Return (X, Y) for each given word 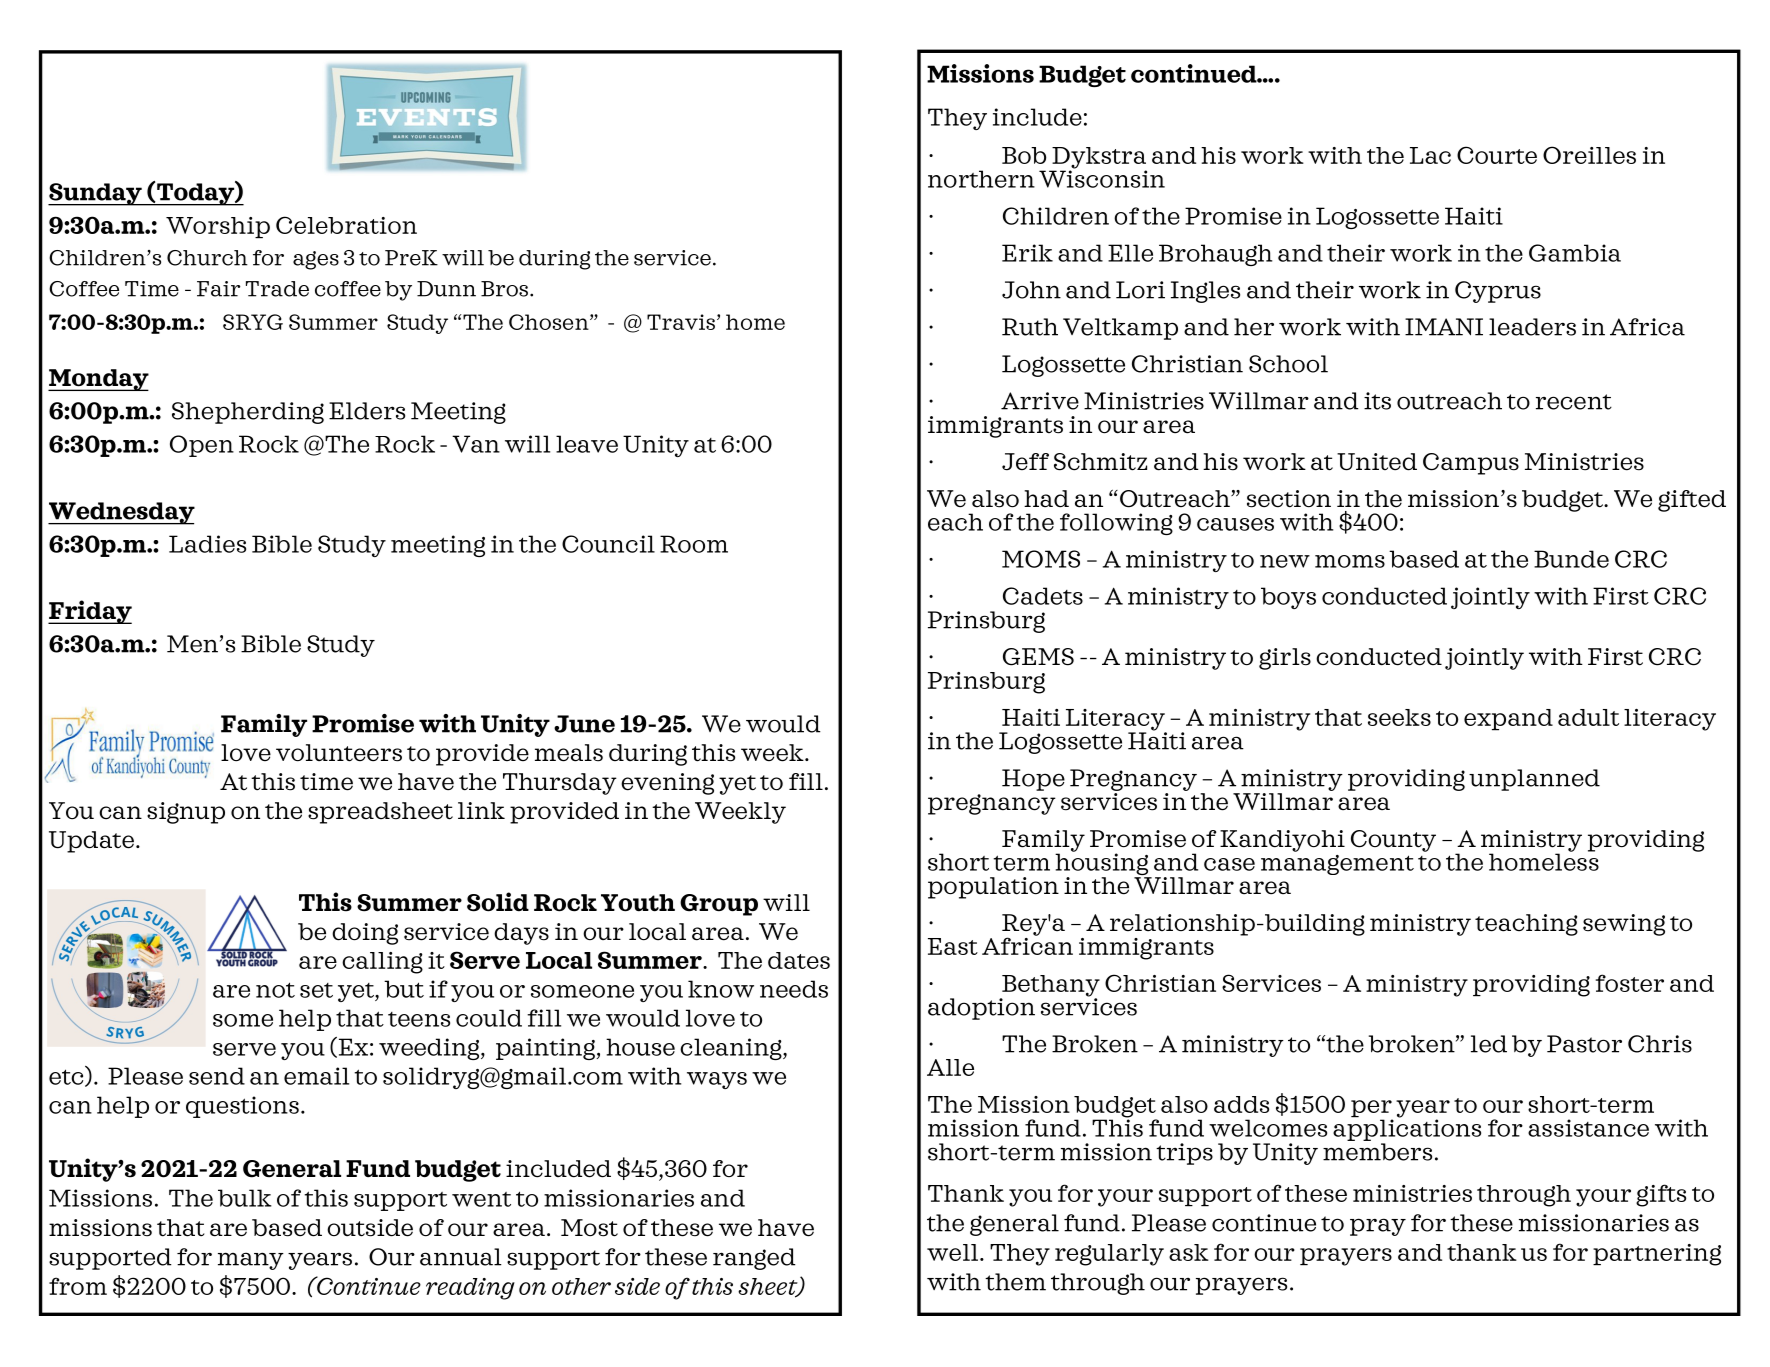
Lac (1430, 155)
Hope (1033, 780)
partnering (1657, 1255)
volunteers (339, 753)
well (952, 1252)
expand (1508, 720)
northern (981, 179)
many (251, 1261)
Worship (218, 227)
